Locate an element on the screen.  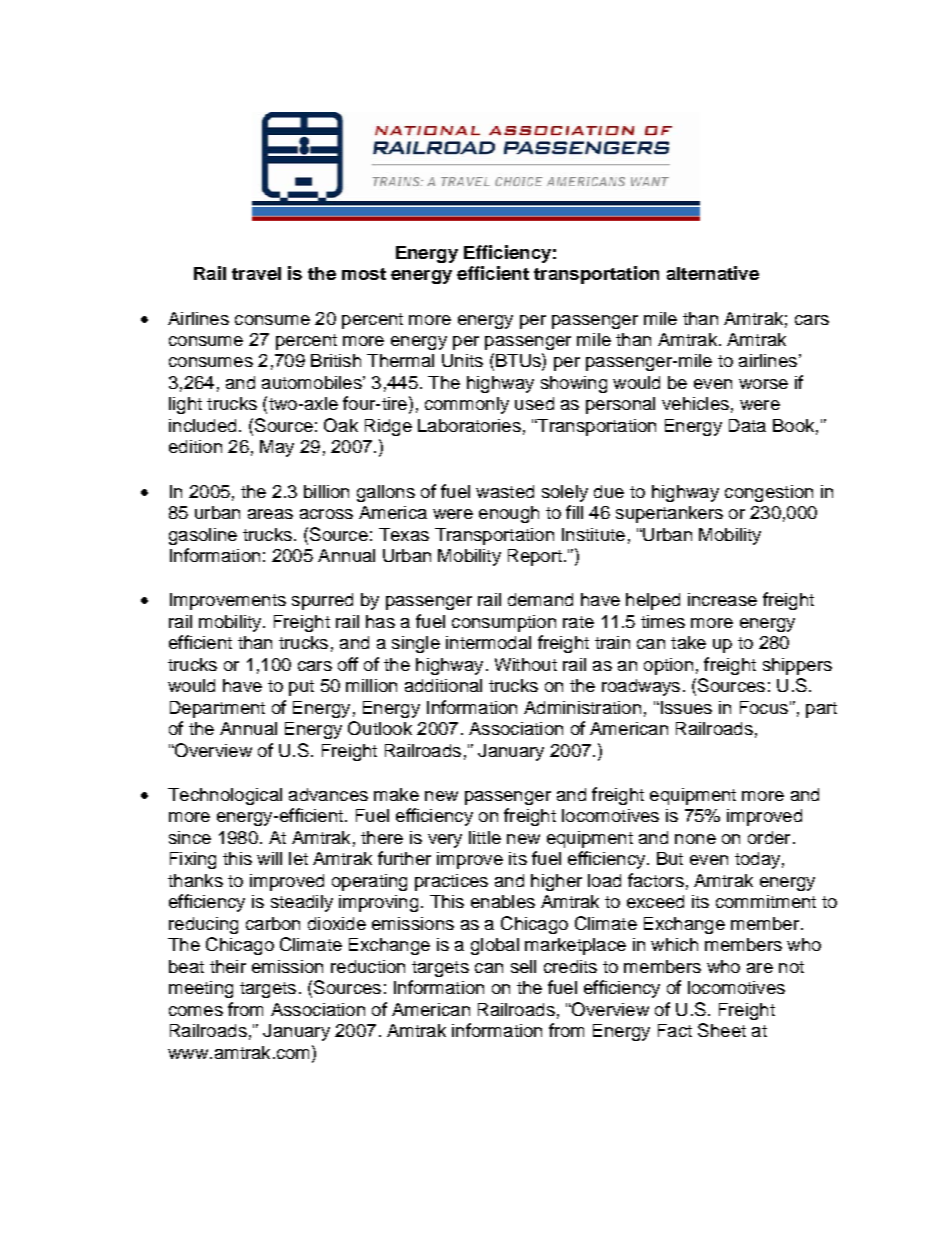
alternative is located at coordinates (713, 273).
